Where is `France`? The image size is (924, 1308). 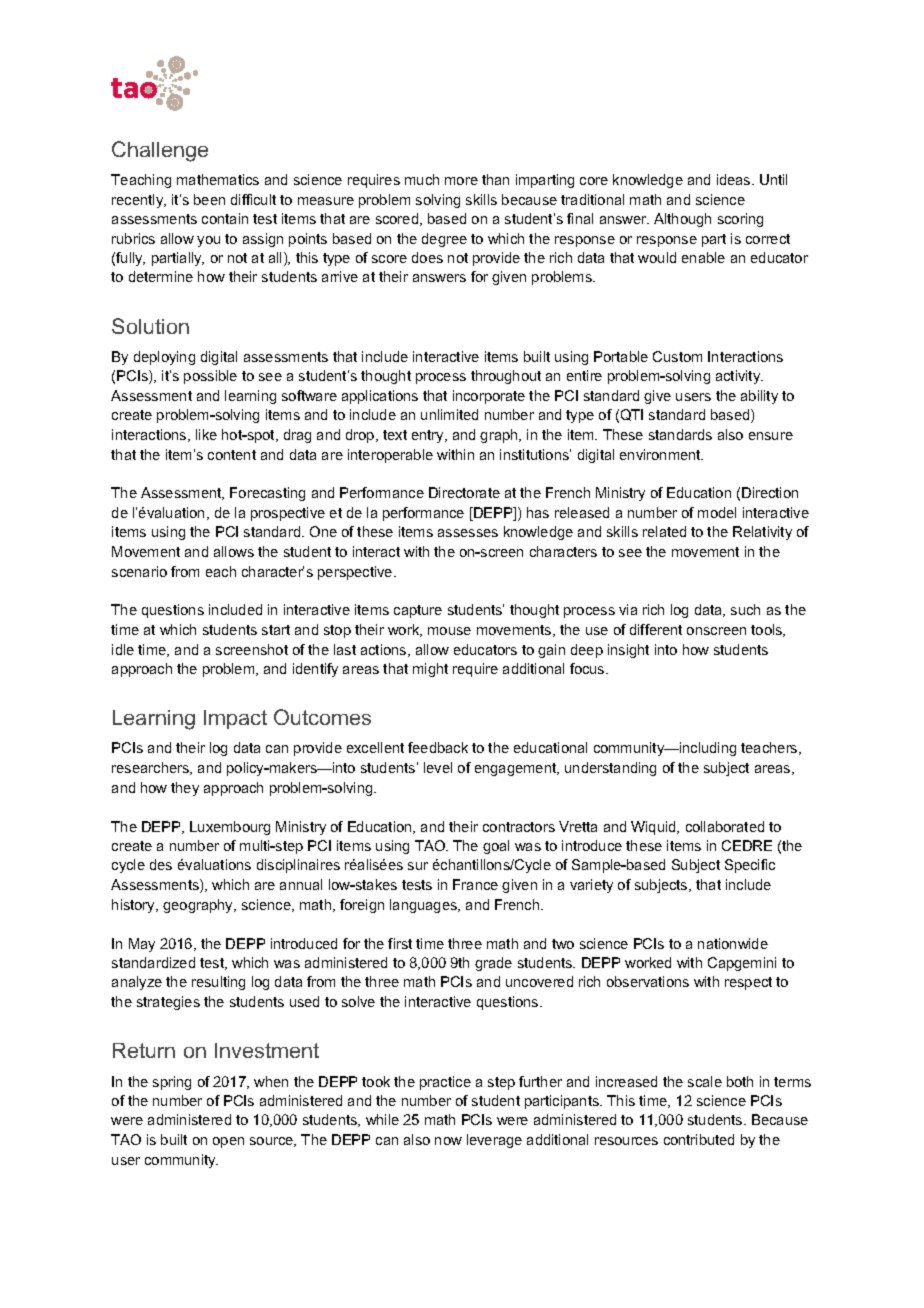 France is located at coordinates (475, 884).
